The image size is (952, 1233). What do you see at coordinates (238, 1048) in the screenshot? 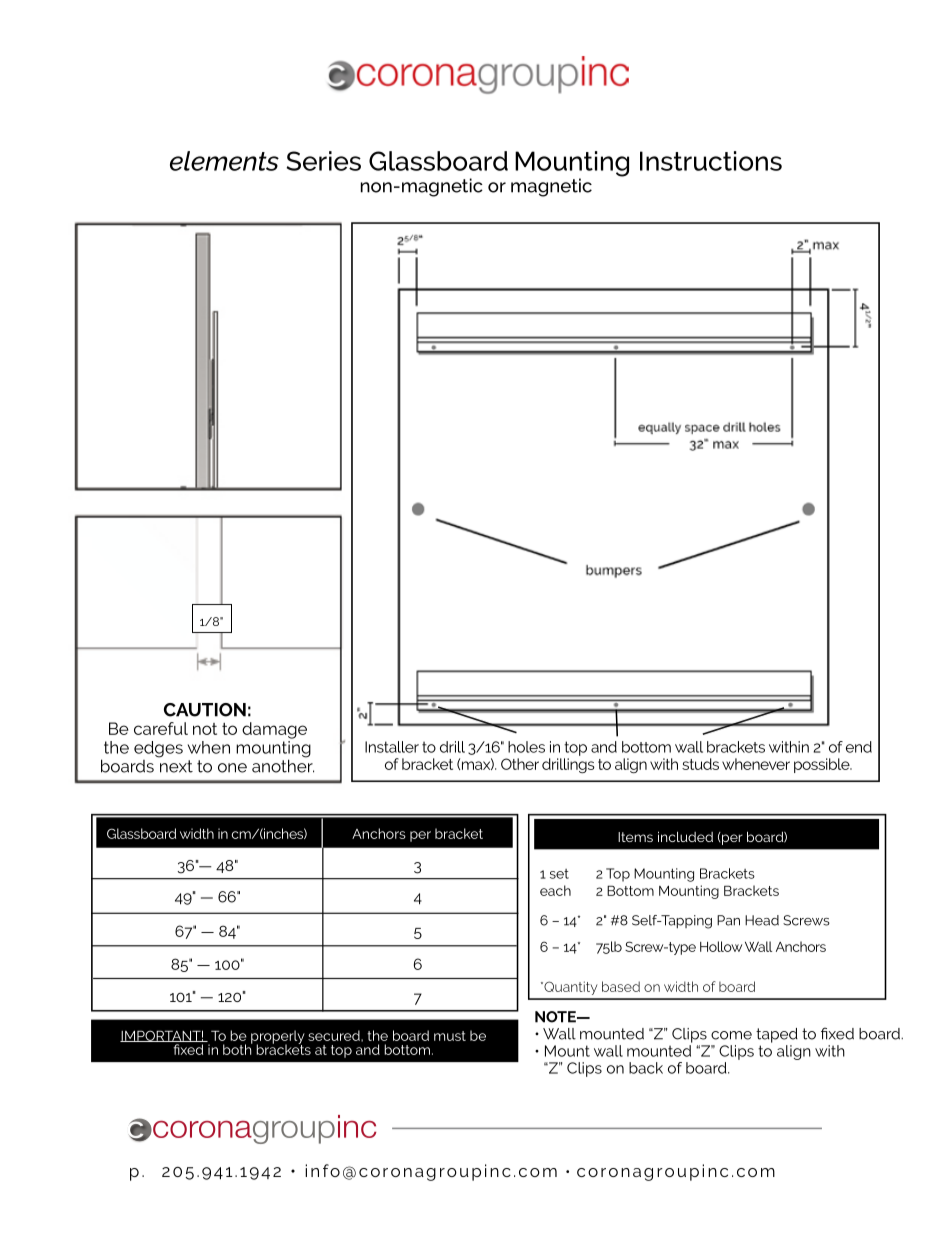
I see `both` at bounding box center [238, 1048].
